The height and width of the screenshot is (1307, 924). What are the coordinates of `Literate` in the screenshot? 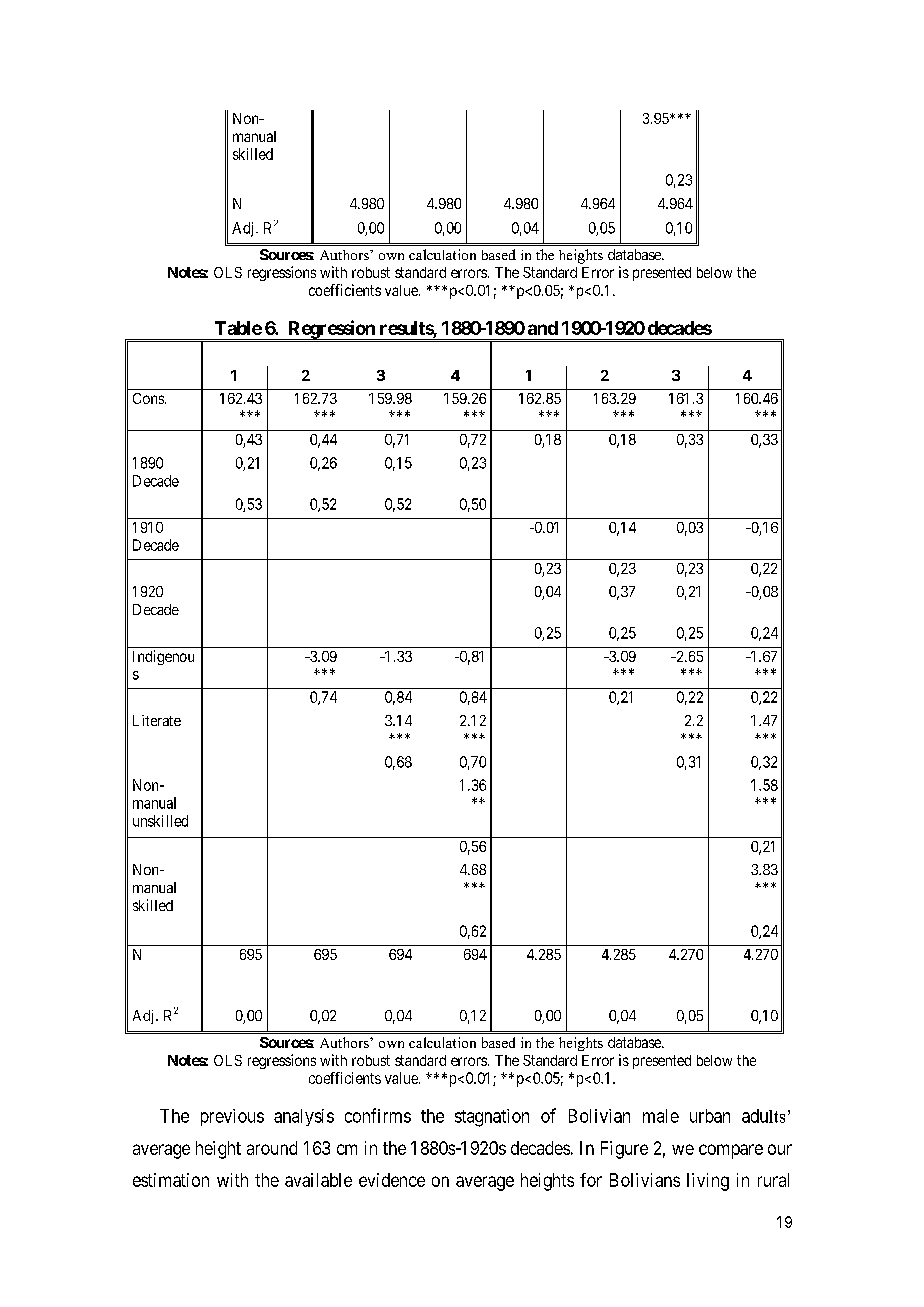 It's located at (157, 720).
